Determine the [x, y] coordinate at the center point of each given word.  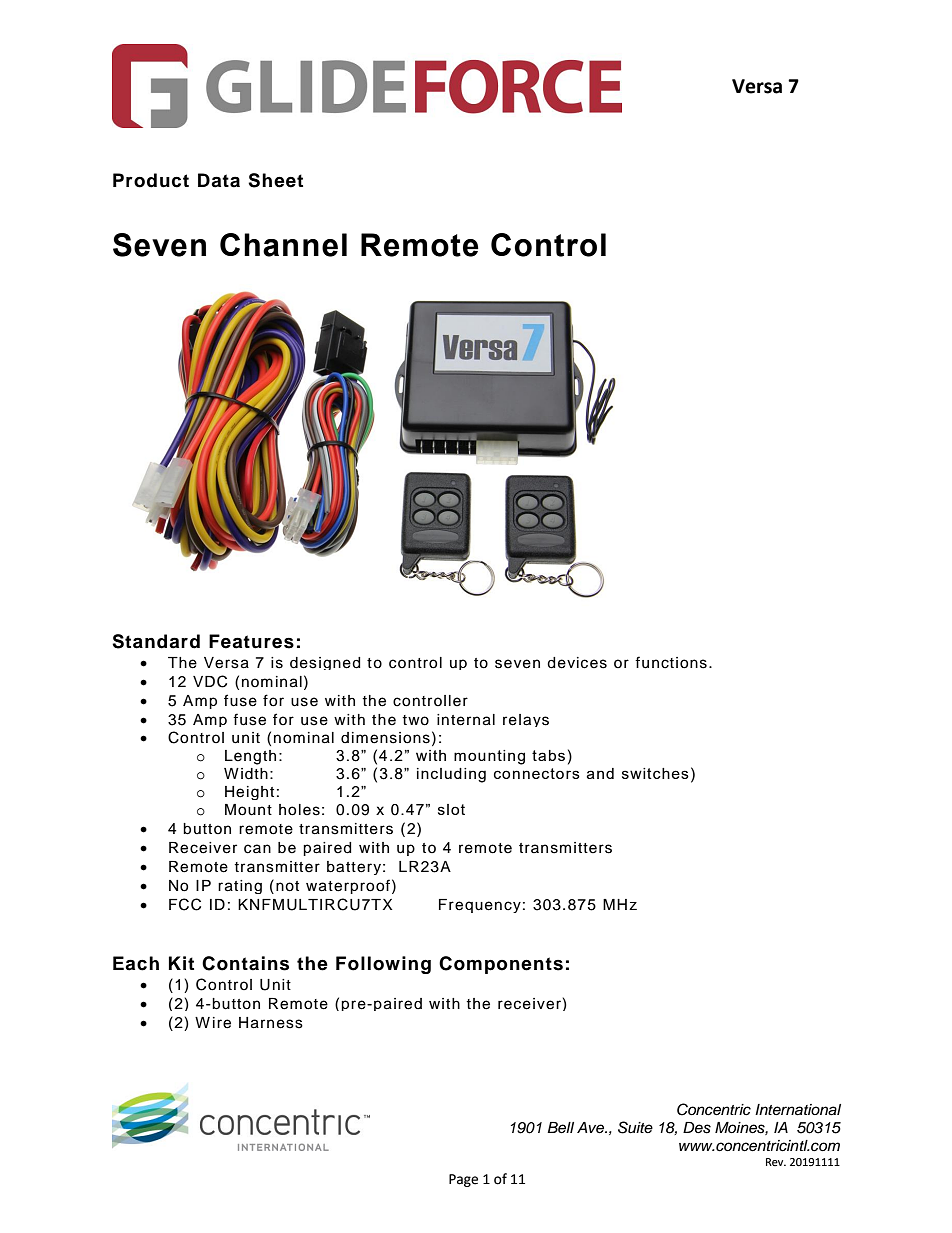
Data [219, 180]
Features [251, 641]
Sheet [275, 180]
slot [451, 809]
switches [655, 773]
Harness [271, 1023]
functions [671, 662]
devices [577, 663]
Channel [283, 245]
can [257, 849]
